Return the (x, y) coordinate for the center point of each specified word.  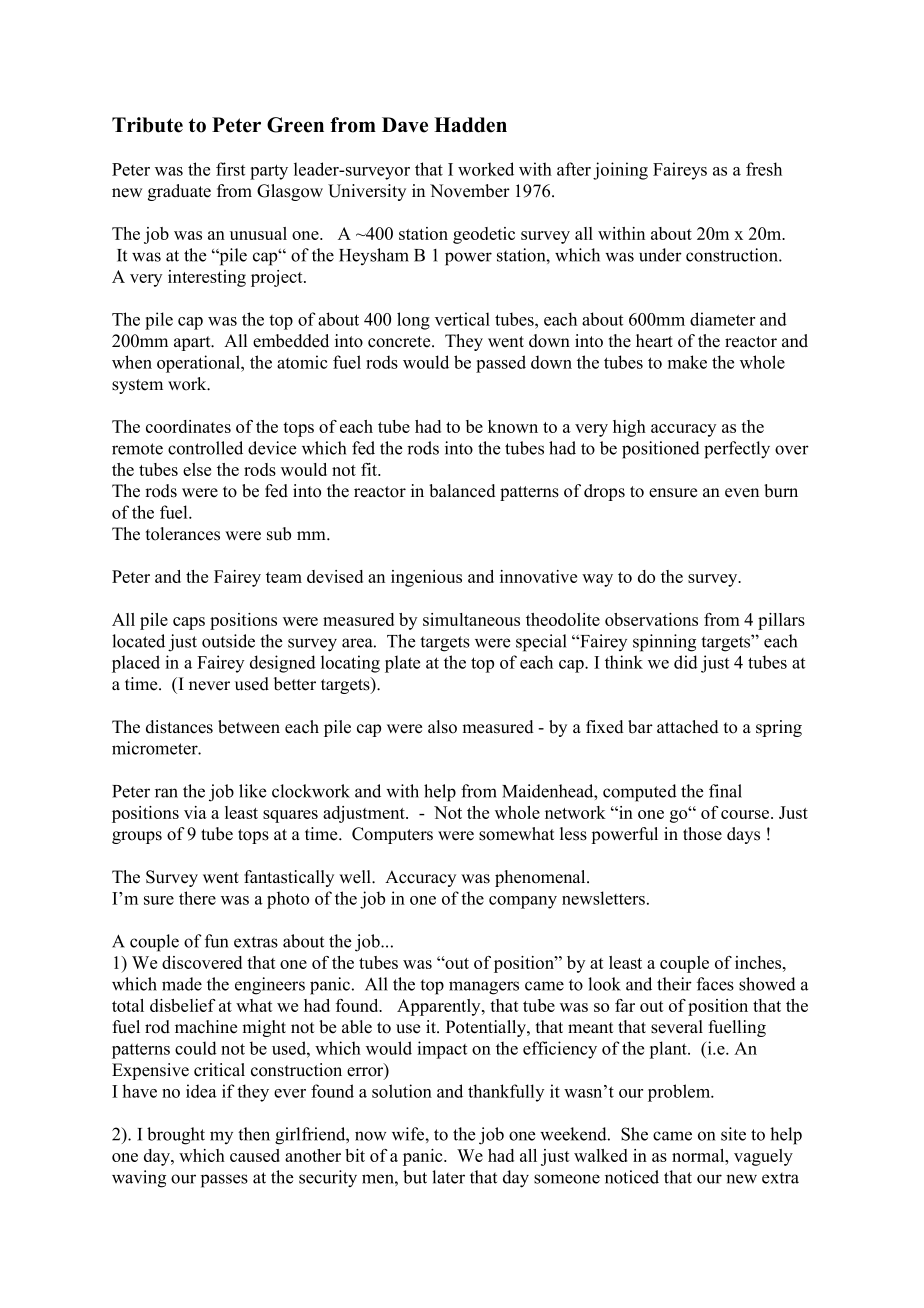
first (230, 169)
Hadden (470, 125)
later (448, 1177)
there (197, 898)
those (702, 834)
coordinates (188, 426)
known (513, 426)
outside (228, 641)
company (523, 902)
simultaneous (471, 619)
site (733, 1134)
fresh (764, 169)
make (687, 362)
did (686, 662)
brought (176, 1136)
